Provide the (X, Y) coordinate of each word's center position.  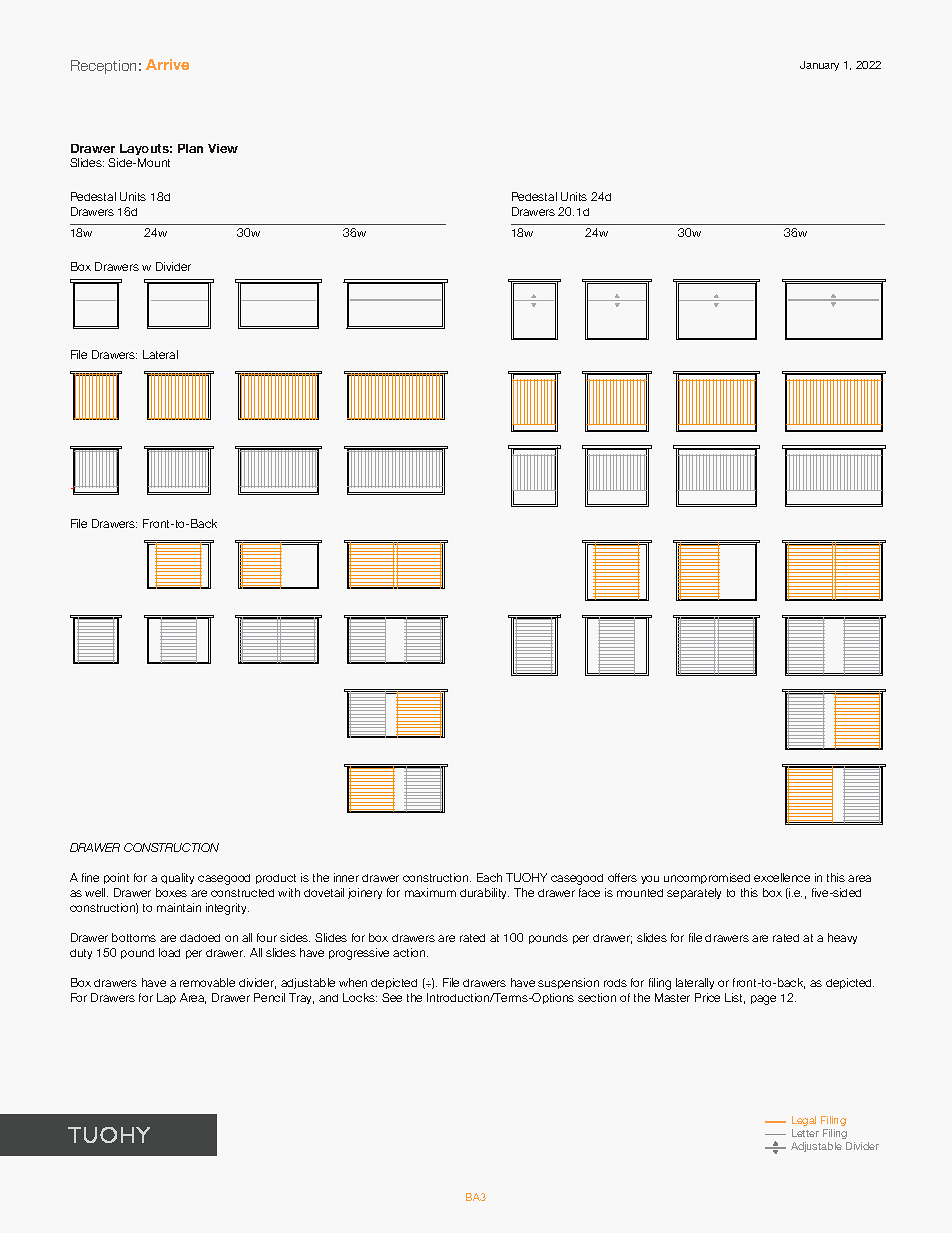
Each (489, 877)
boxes (171, 892)
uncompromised (707, 878)
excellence (782, 877)
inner (346, 877)
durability (484, 893)
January (819, 66)
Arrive (167, 64)
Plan (190, 148)
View (223, 148)
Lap (166, 998)
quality (177, 878)
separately (694, 893)
